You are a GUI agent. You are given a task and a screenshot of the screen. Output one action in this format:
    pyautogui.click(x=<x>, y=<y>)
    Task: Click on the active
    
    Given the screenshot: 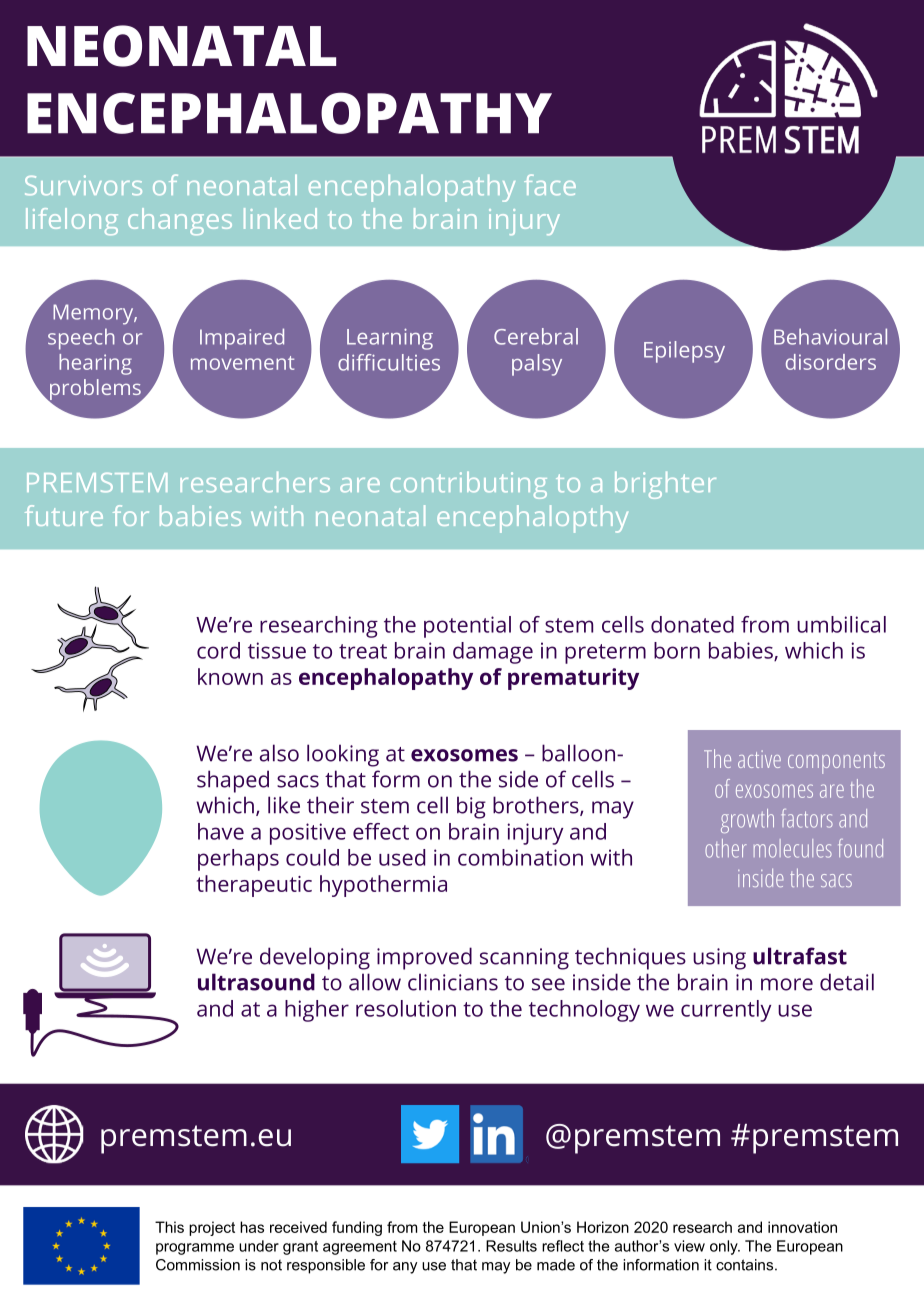 What is the action you would take?
    pyautogui.click(x=759, y=759)
